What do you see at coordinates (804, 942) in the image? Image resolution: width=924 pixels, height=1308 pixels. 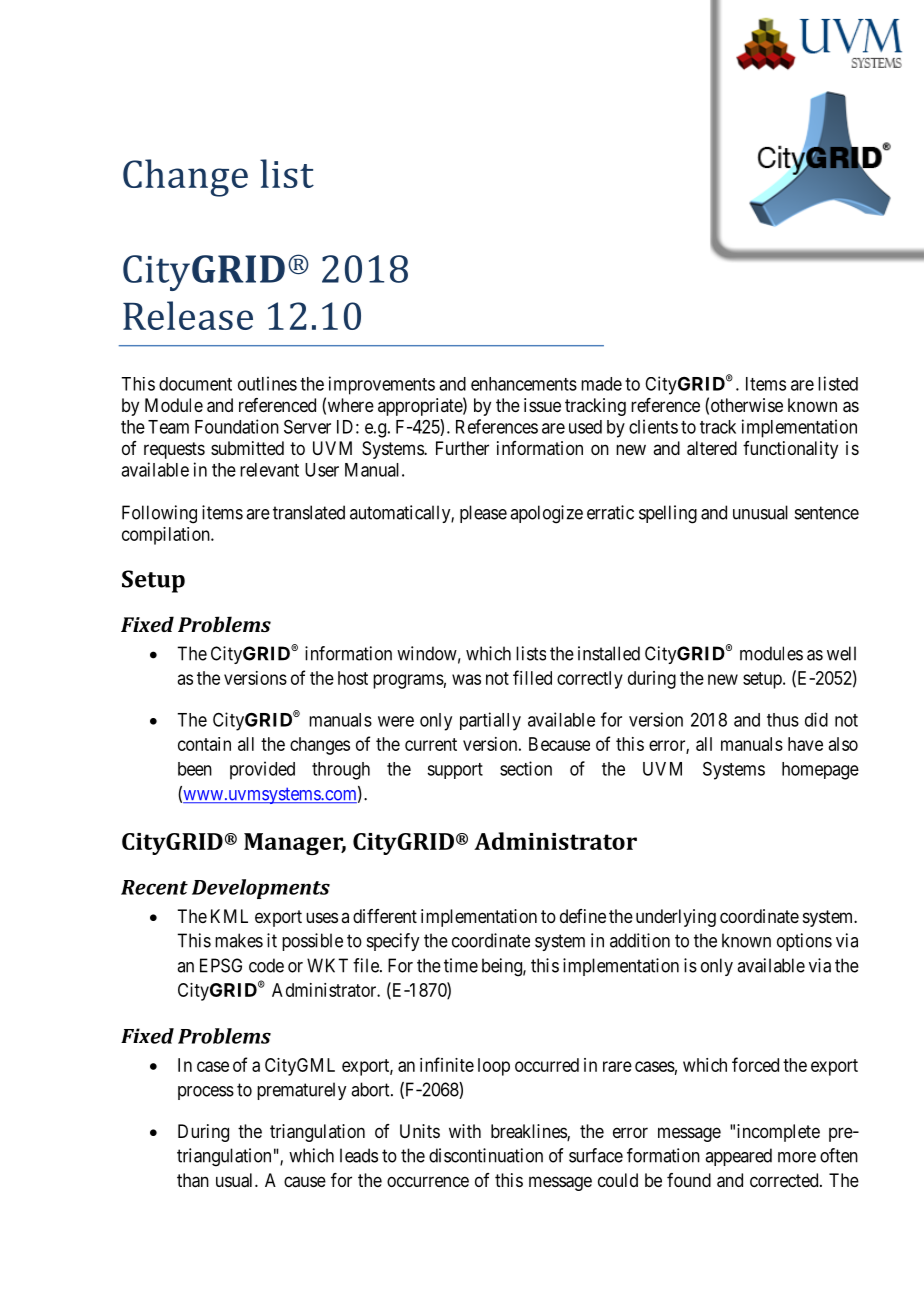 I see `options` at bounding box center [804, 942].
